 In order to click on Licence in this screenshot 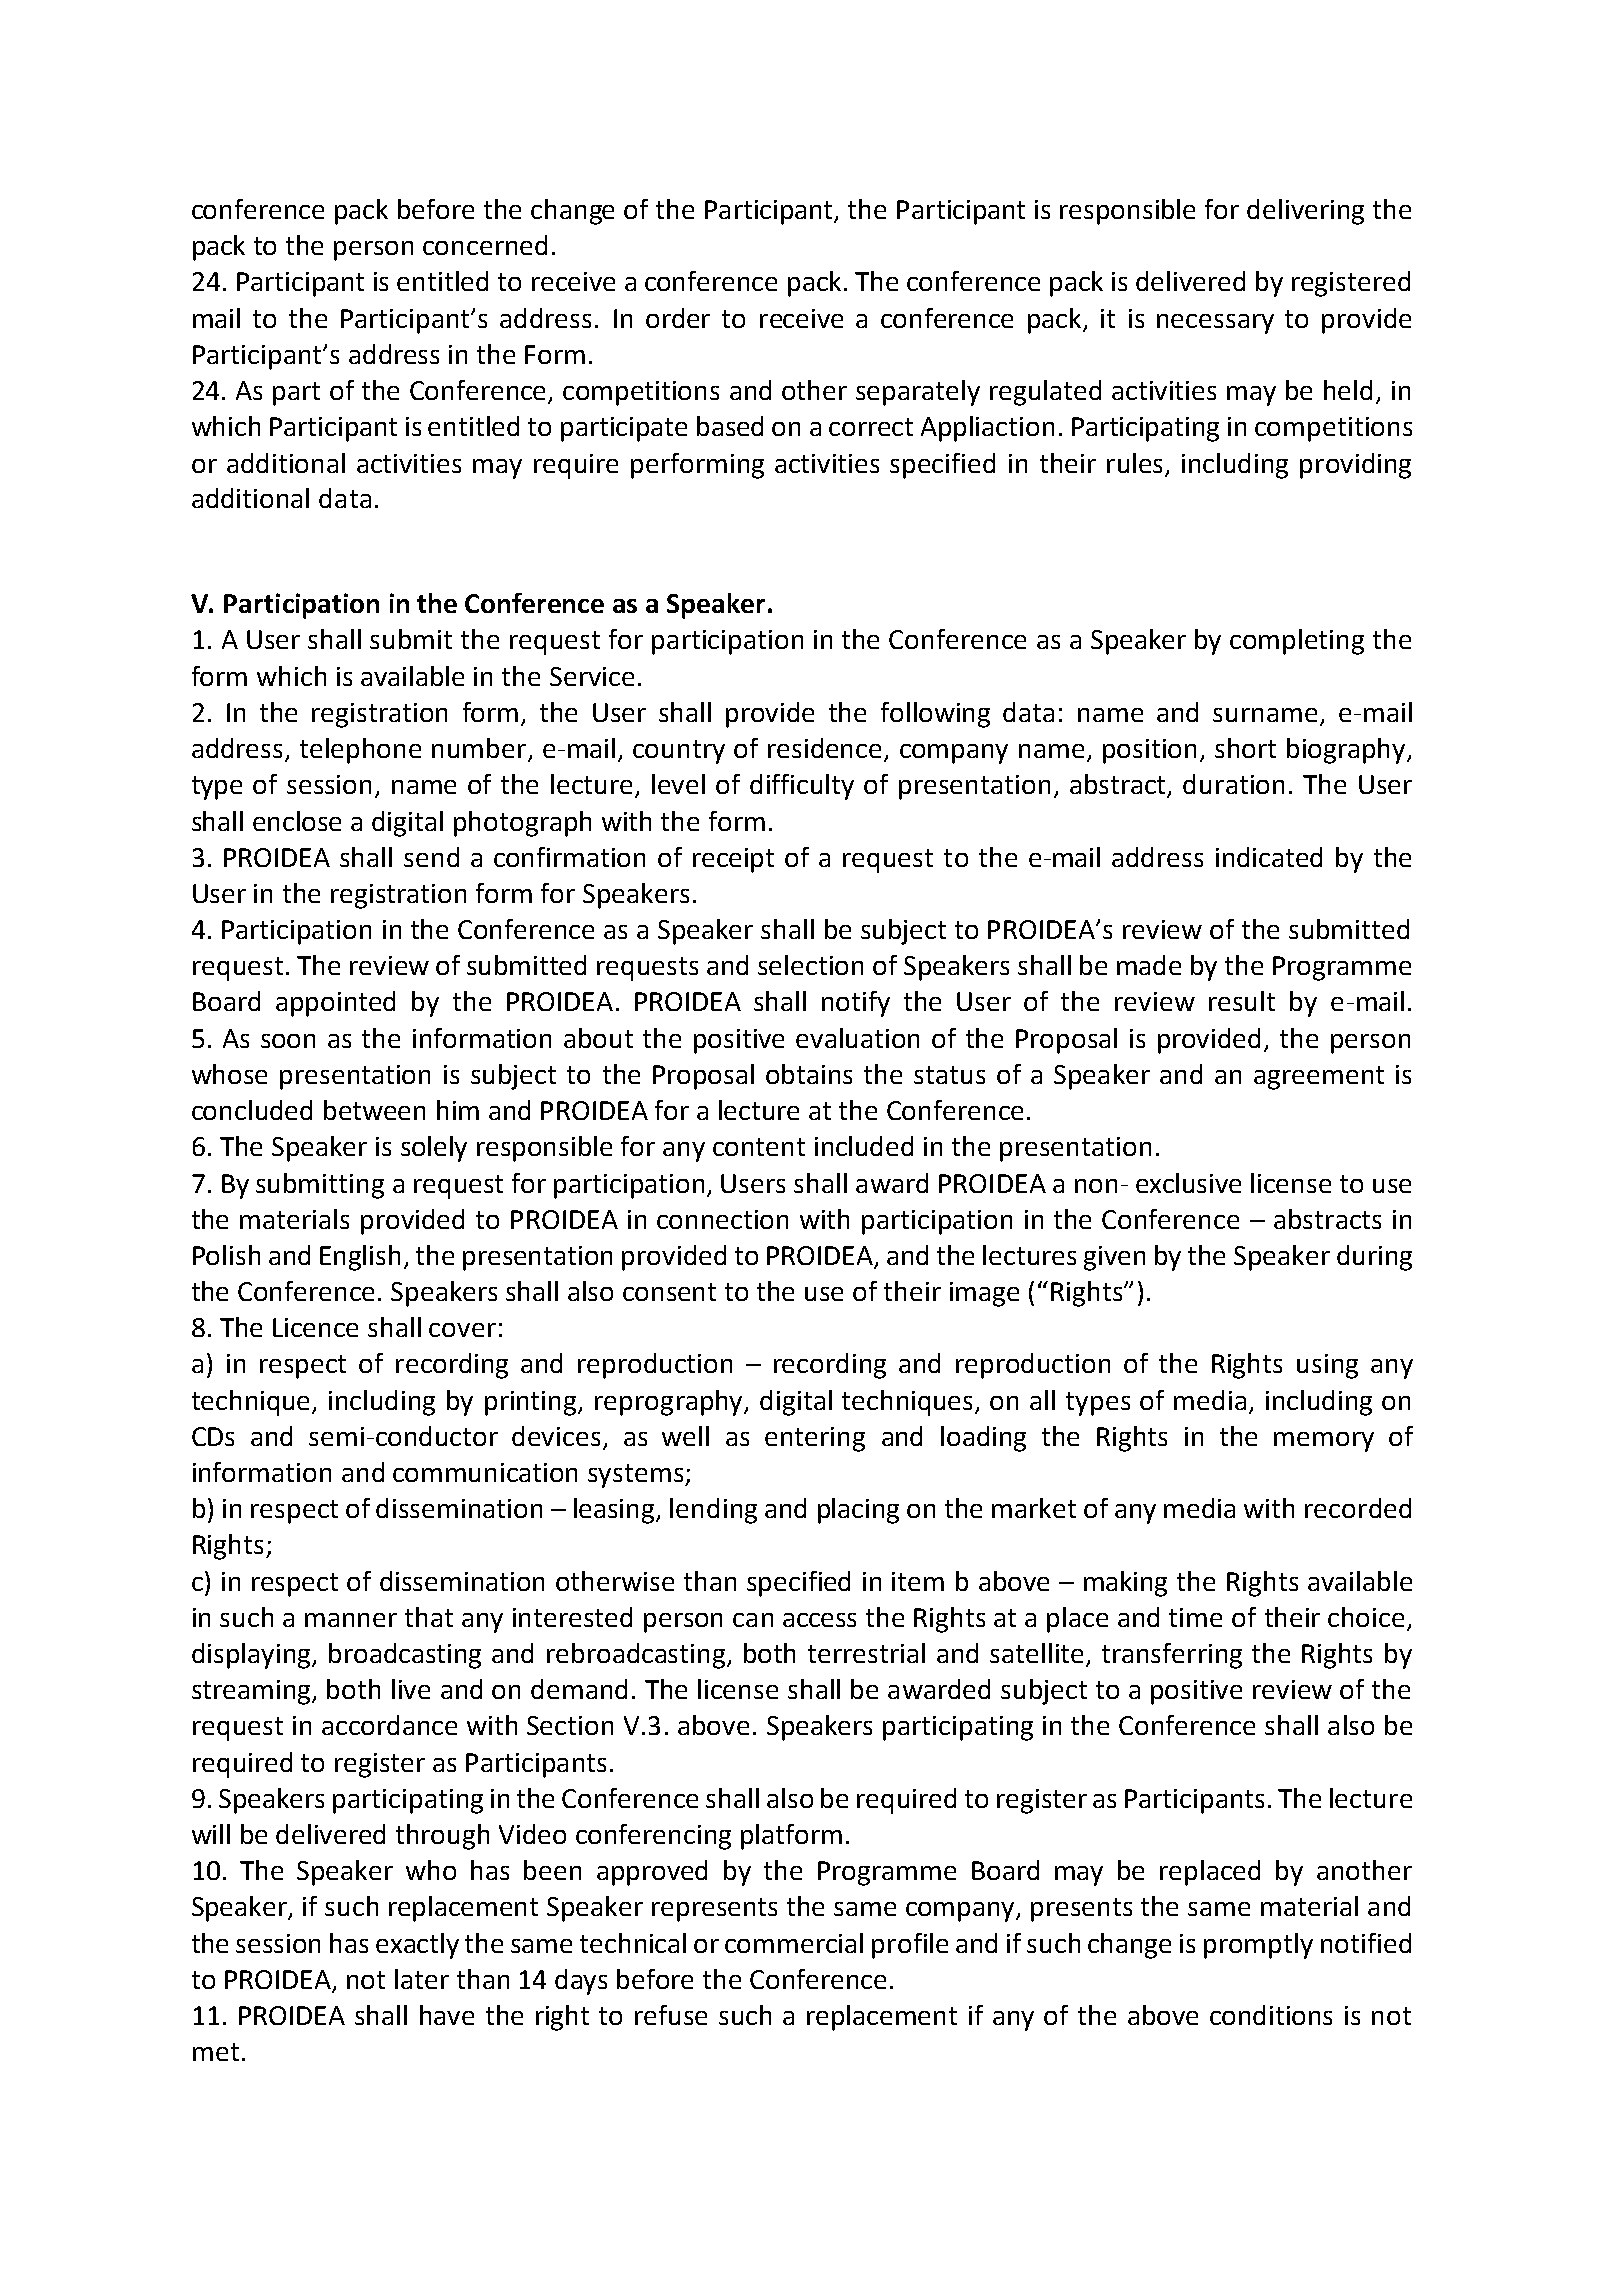, I will do `click(315, 1327)`.
